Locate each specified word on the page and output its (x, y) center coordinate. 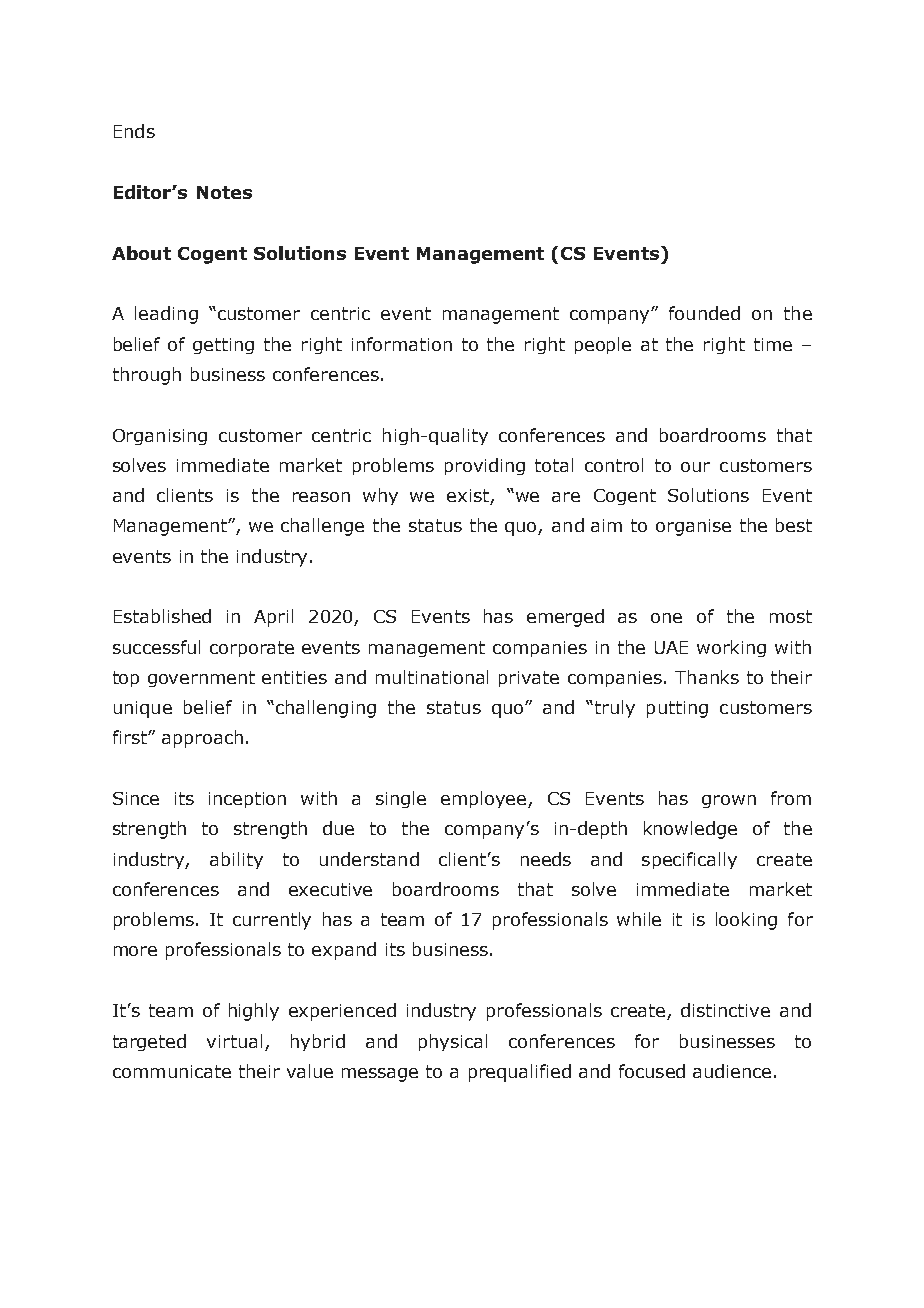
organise (693, 527)
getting (223, 346)
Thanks (707, 677)
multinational (432, 677)
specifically (689, 860)
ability (236, 860)
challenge (322, 527)
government (201, 679)
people (603, 345)
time (773, 344)
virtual (234, 1041)
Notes (224, 192)
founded (704, 313)
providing (485, 466)
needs (546, 859)
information (402, 344)
